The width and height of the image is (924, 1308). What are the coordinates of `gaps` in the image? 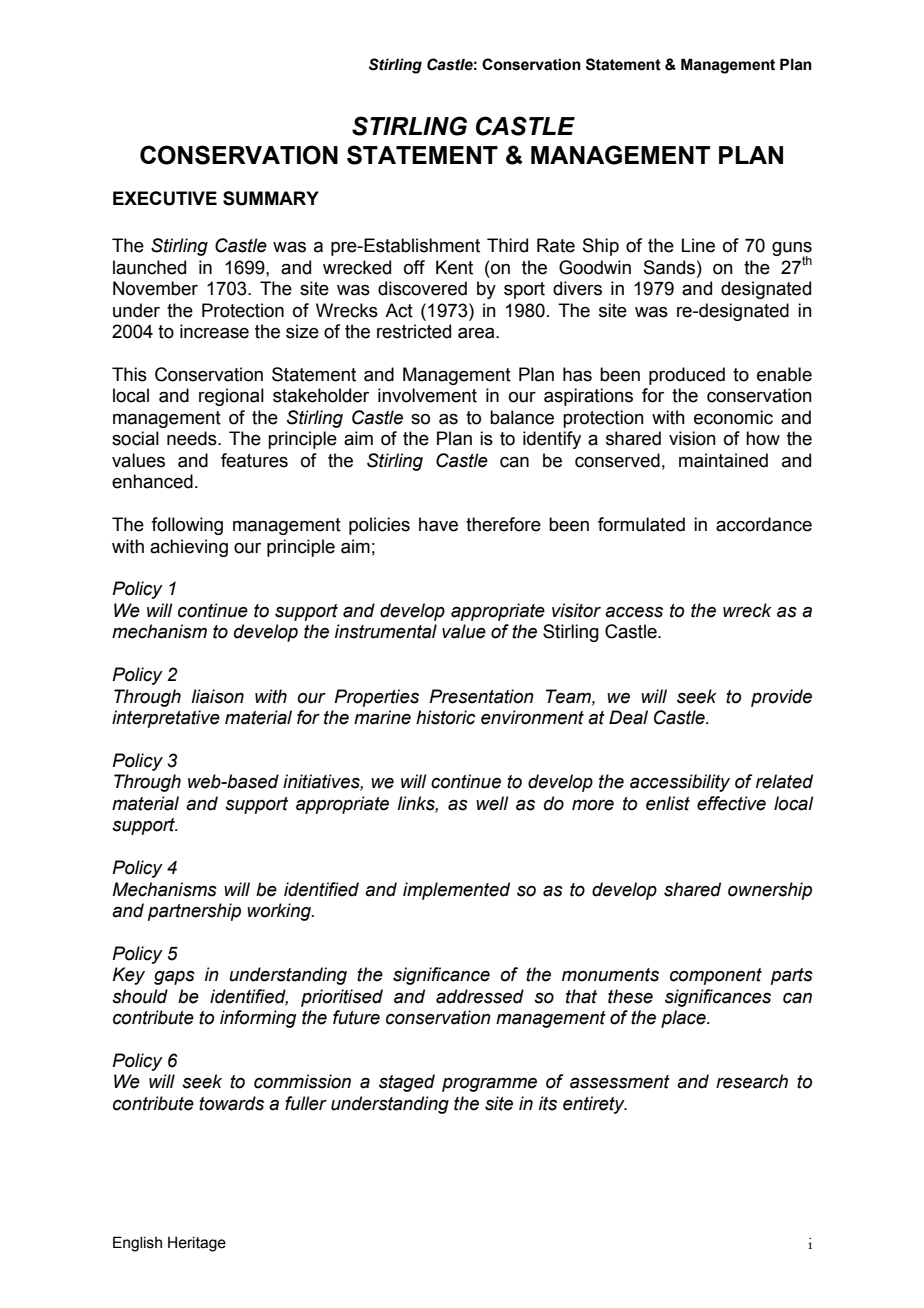 It's located at (174, 978).
